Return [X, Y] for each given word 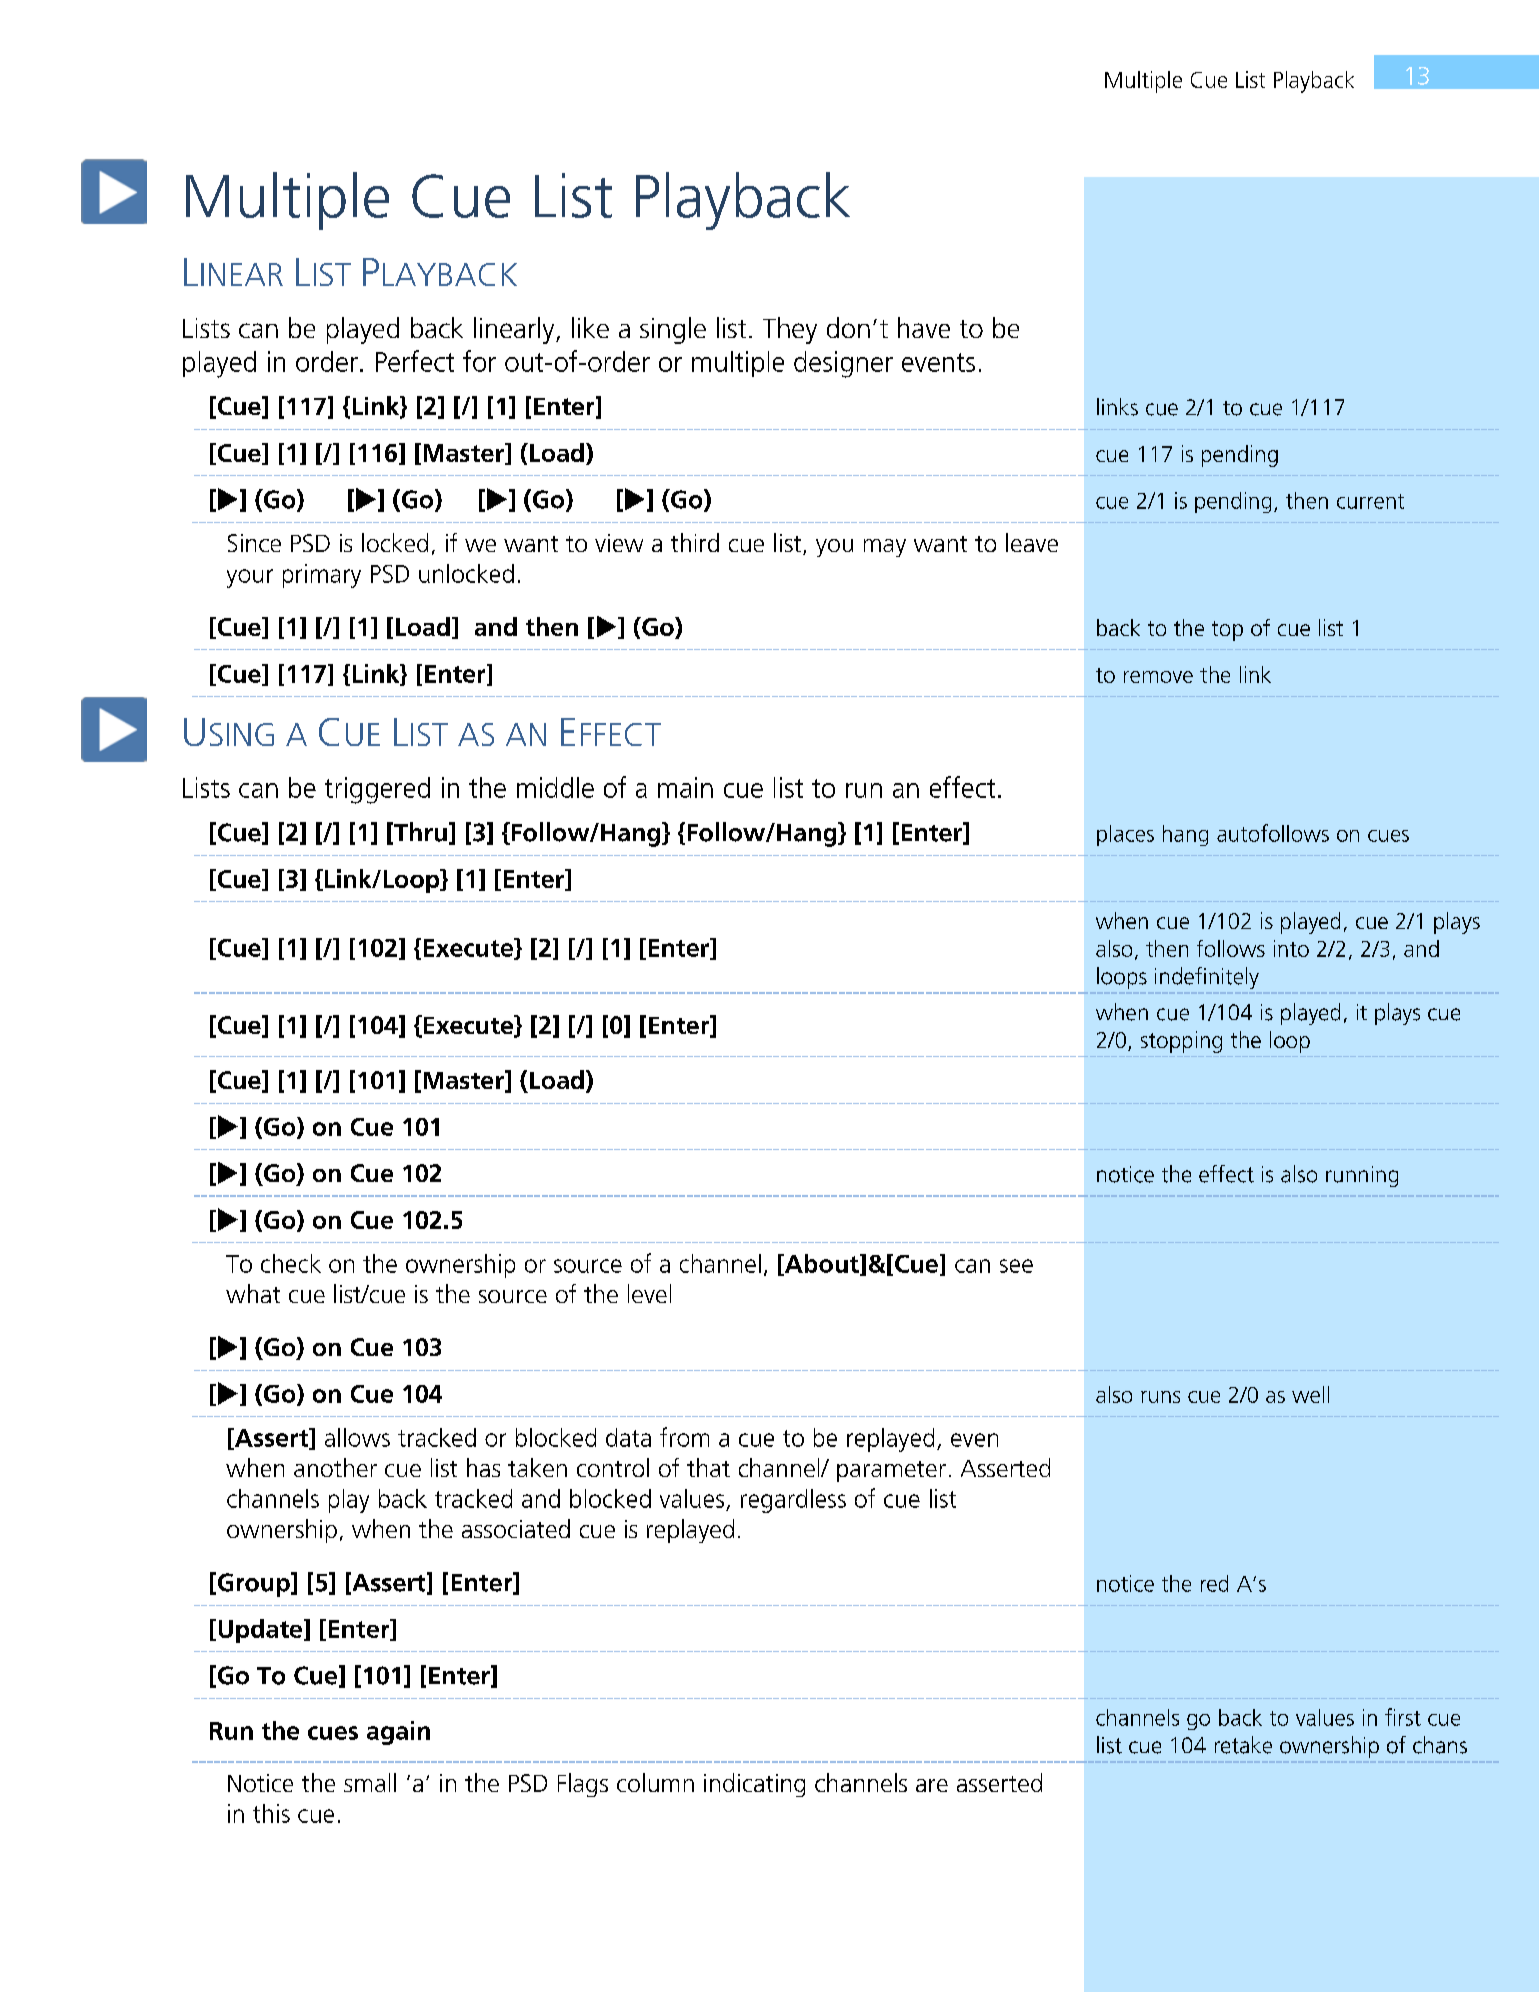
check [291, 1263]
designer [843, 364]
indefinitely [1207, 978]
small [370, 1782]
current [1370, 501]
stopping [1181, 1042]
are [932, 1785]
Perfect [415, 361]
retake [1243, 1745]
